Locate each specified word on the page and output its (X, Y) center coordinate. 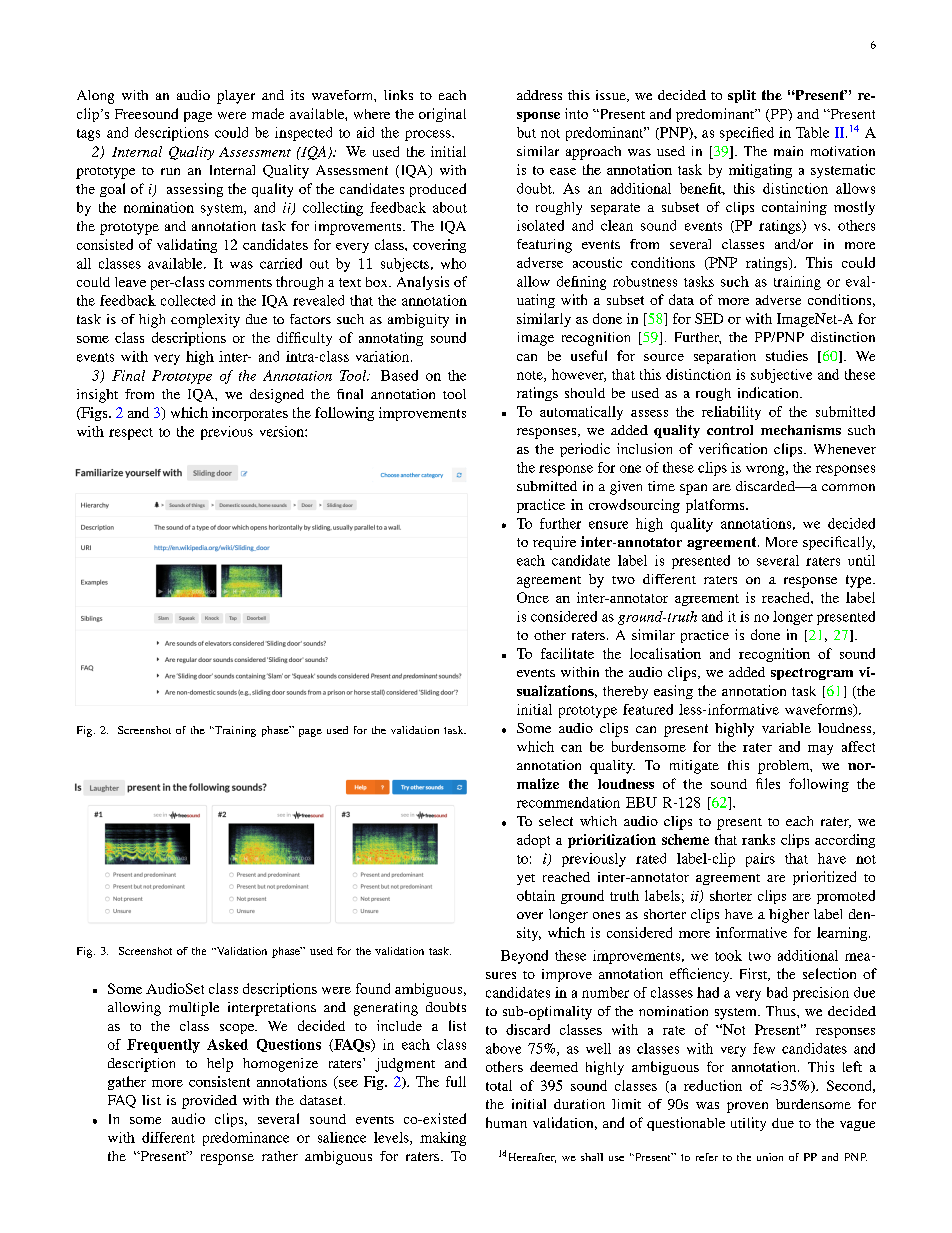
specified (747, 134)
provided (209, 1102)
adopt (533, 841)
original (442, 115)
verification (733, 448)
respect (131, 434)
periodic (585, 450)
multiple (194, 1009)
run (170, 171)
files (768, 783)
